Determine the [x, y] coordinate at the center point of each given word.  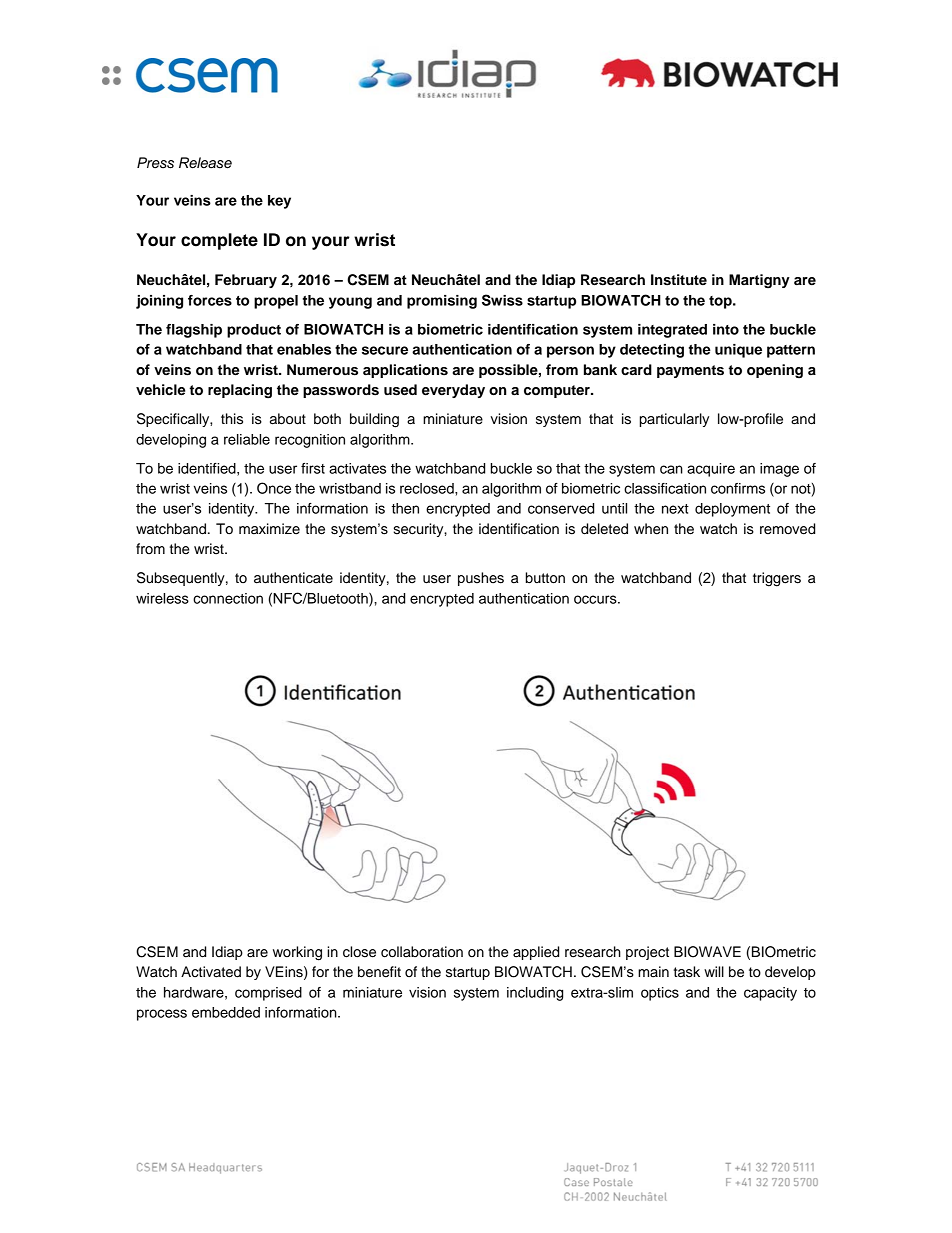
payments [690, 371]
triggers [777, 579]
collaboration [422, 952]
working [297, 953]
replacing [240, 391]
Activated [211, 972]
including [535, 994]
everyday [453, 391]
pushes [481, 579]
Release [205, 163]
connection [228, 598]
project [647, 953]
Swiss [502, 300]
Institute [679, 280]
